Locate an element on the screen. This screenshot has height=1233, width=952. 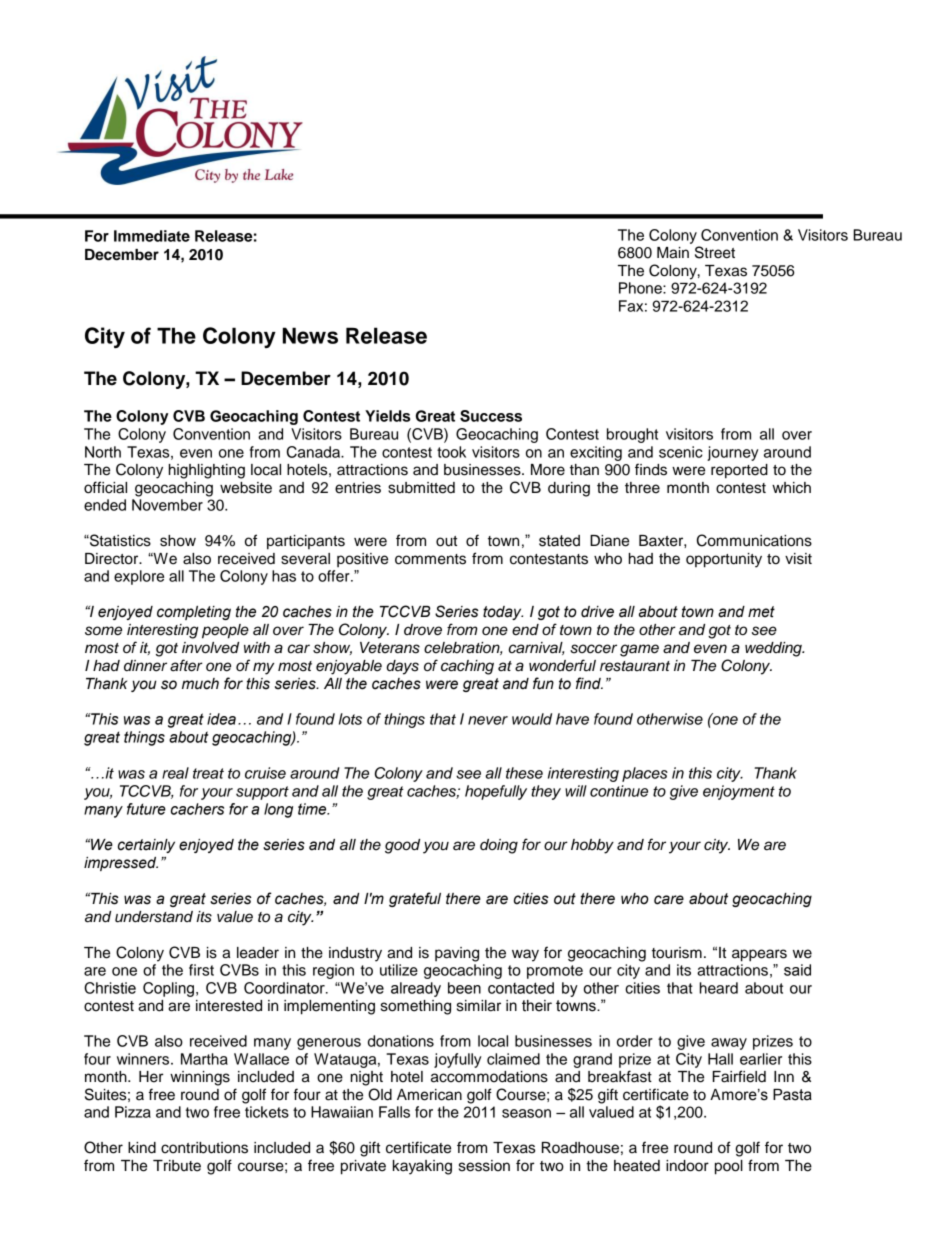
pool is located at coordinates (729, 1167).
